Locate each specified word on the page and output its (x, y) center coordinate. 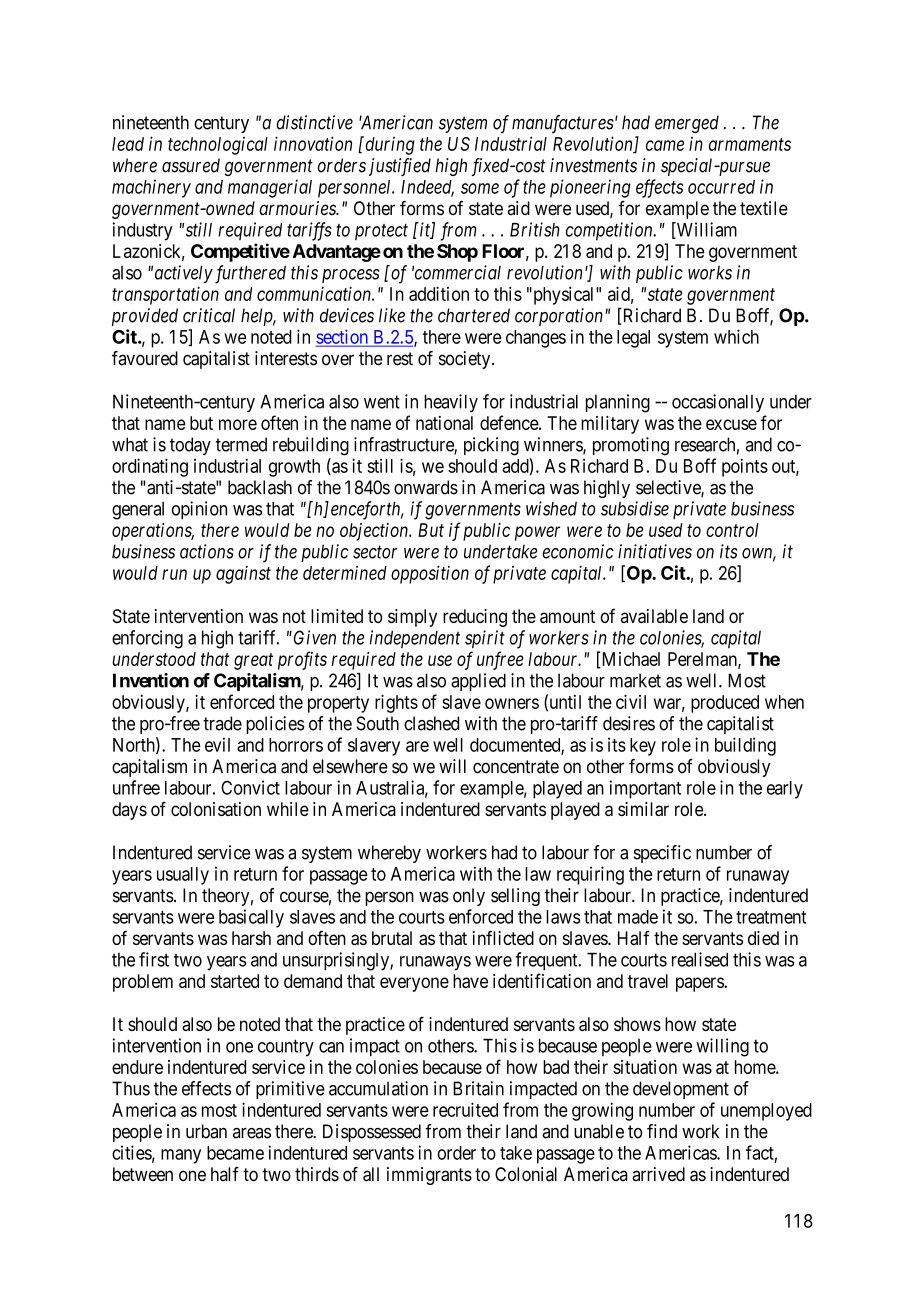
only (469, 897)
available (654, 616)
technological (218, 146)
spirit (485, 639)
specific (662, 854)
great (253, 661)
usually (183, 876)
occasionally (718, 403)
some (480, 188)
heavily (451, 403)
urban (206, 1131)
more (238, 424)
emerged (687, 124)
